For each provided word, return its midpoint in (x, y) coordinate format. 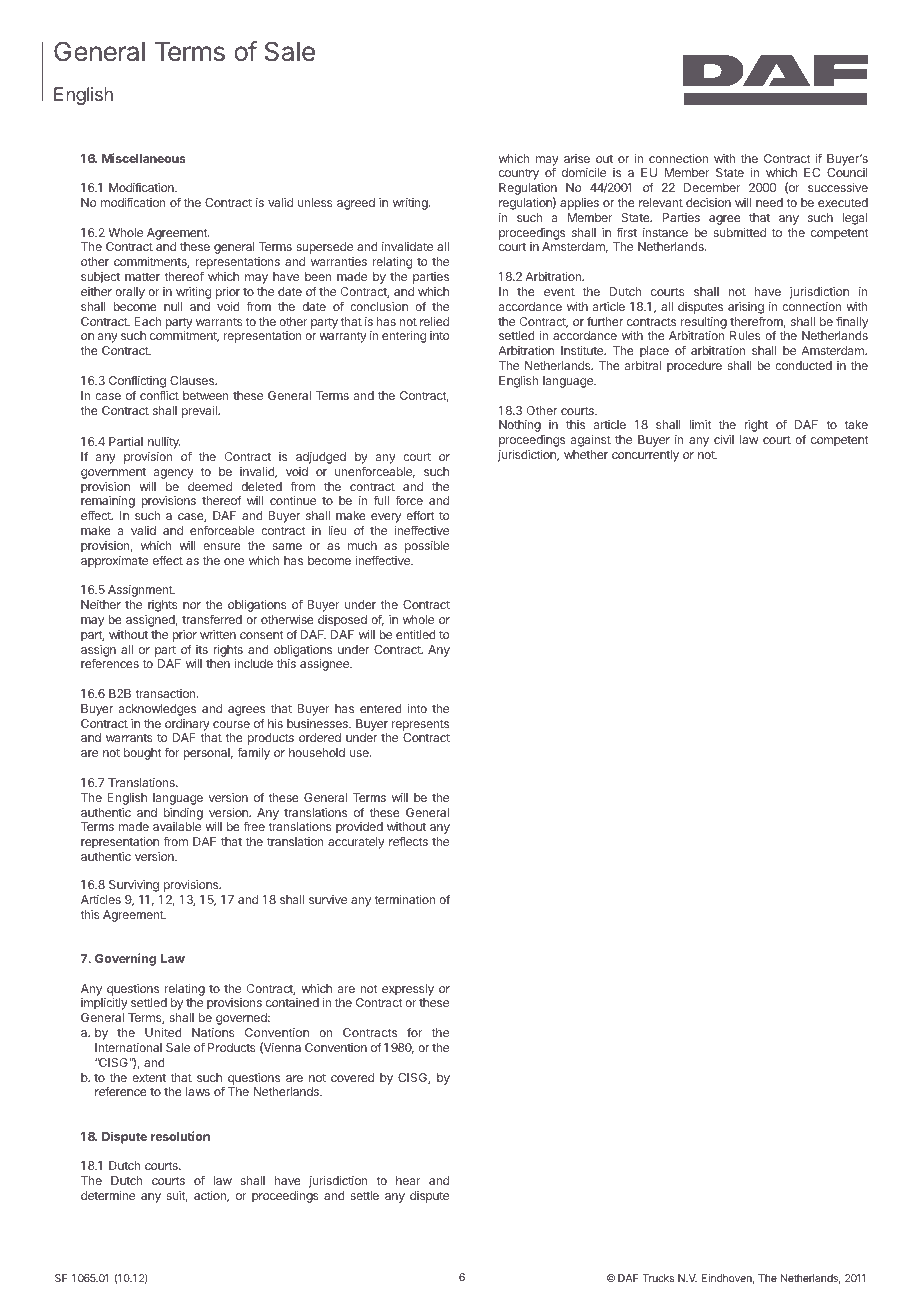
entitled (416, 634)
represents (420, 725)
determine (108, 1195)
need (769, 202)
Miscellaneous (144, 158)
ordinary (187, 725)
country (519, 174)
